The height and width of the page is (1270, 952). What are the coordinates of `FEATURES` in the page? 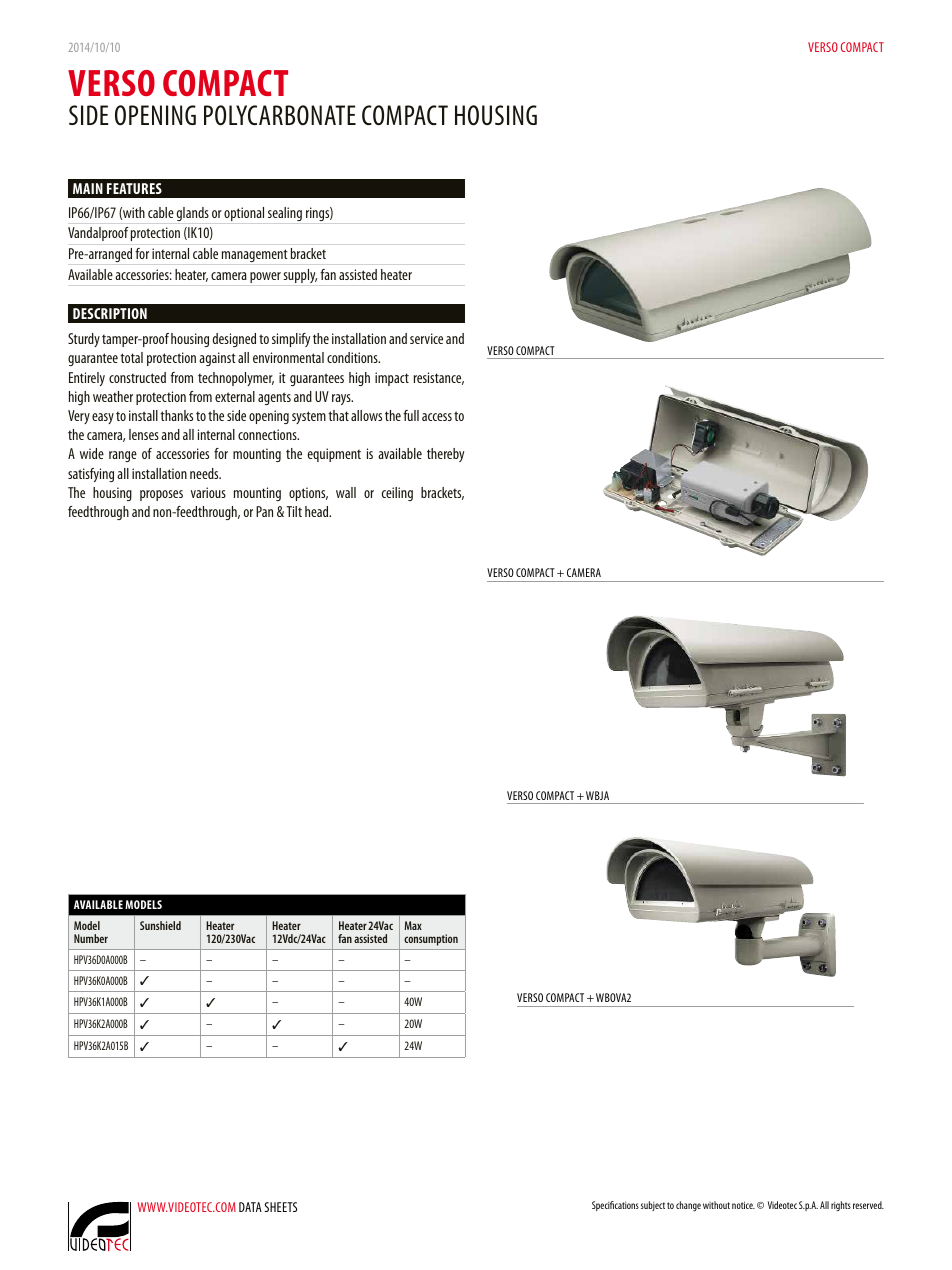 It's located at (134, 188).
